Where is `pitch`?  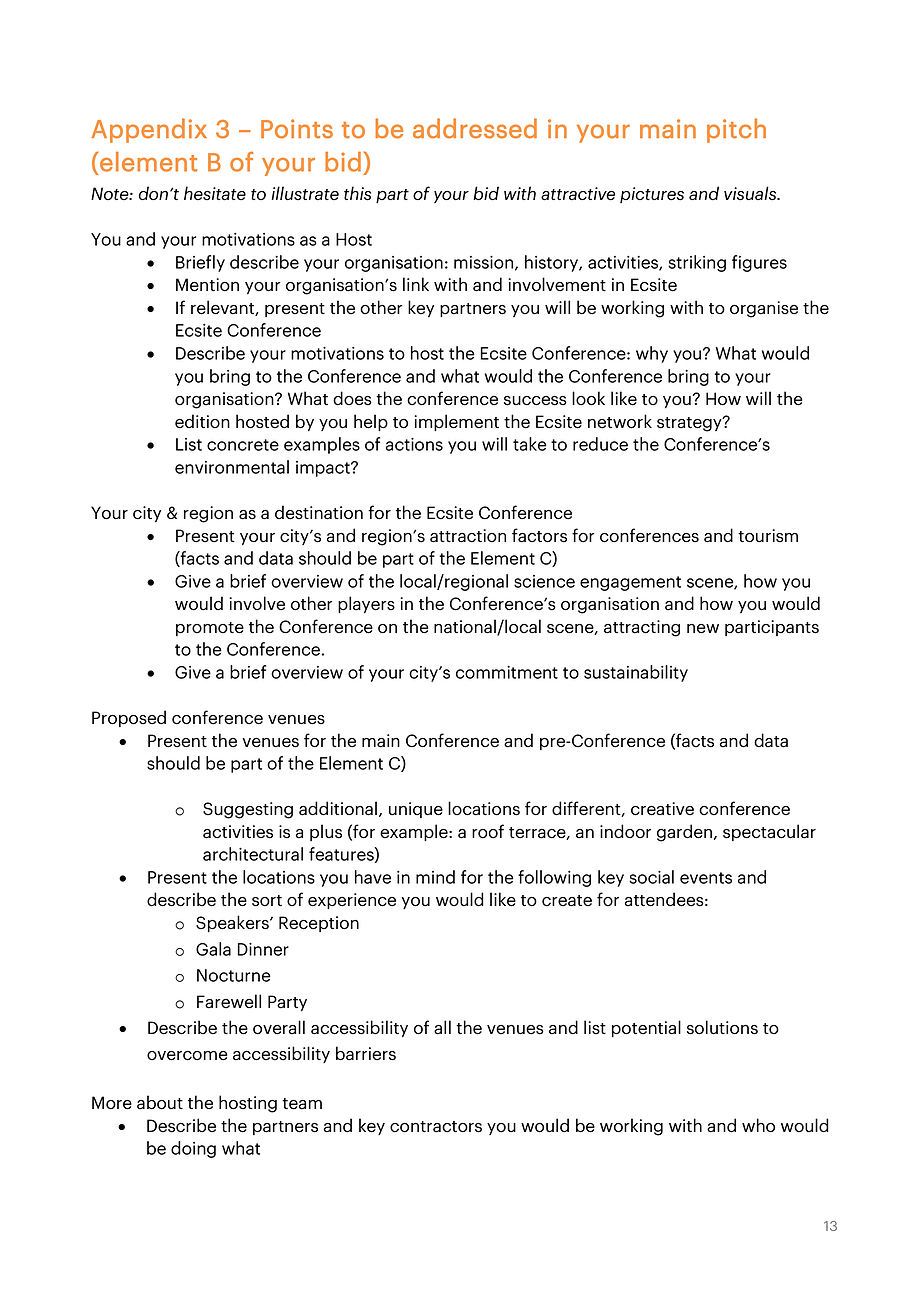 pitch is located at coordinates (736, 130).
